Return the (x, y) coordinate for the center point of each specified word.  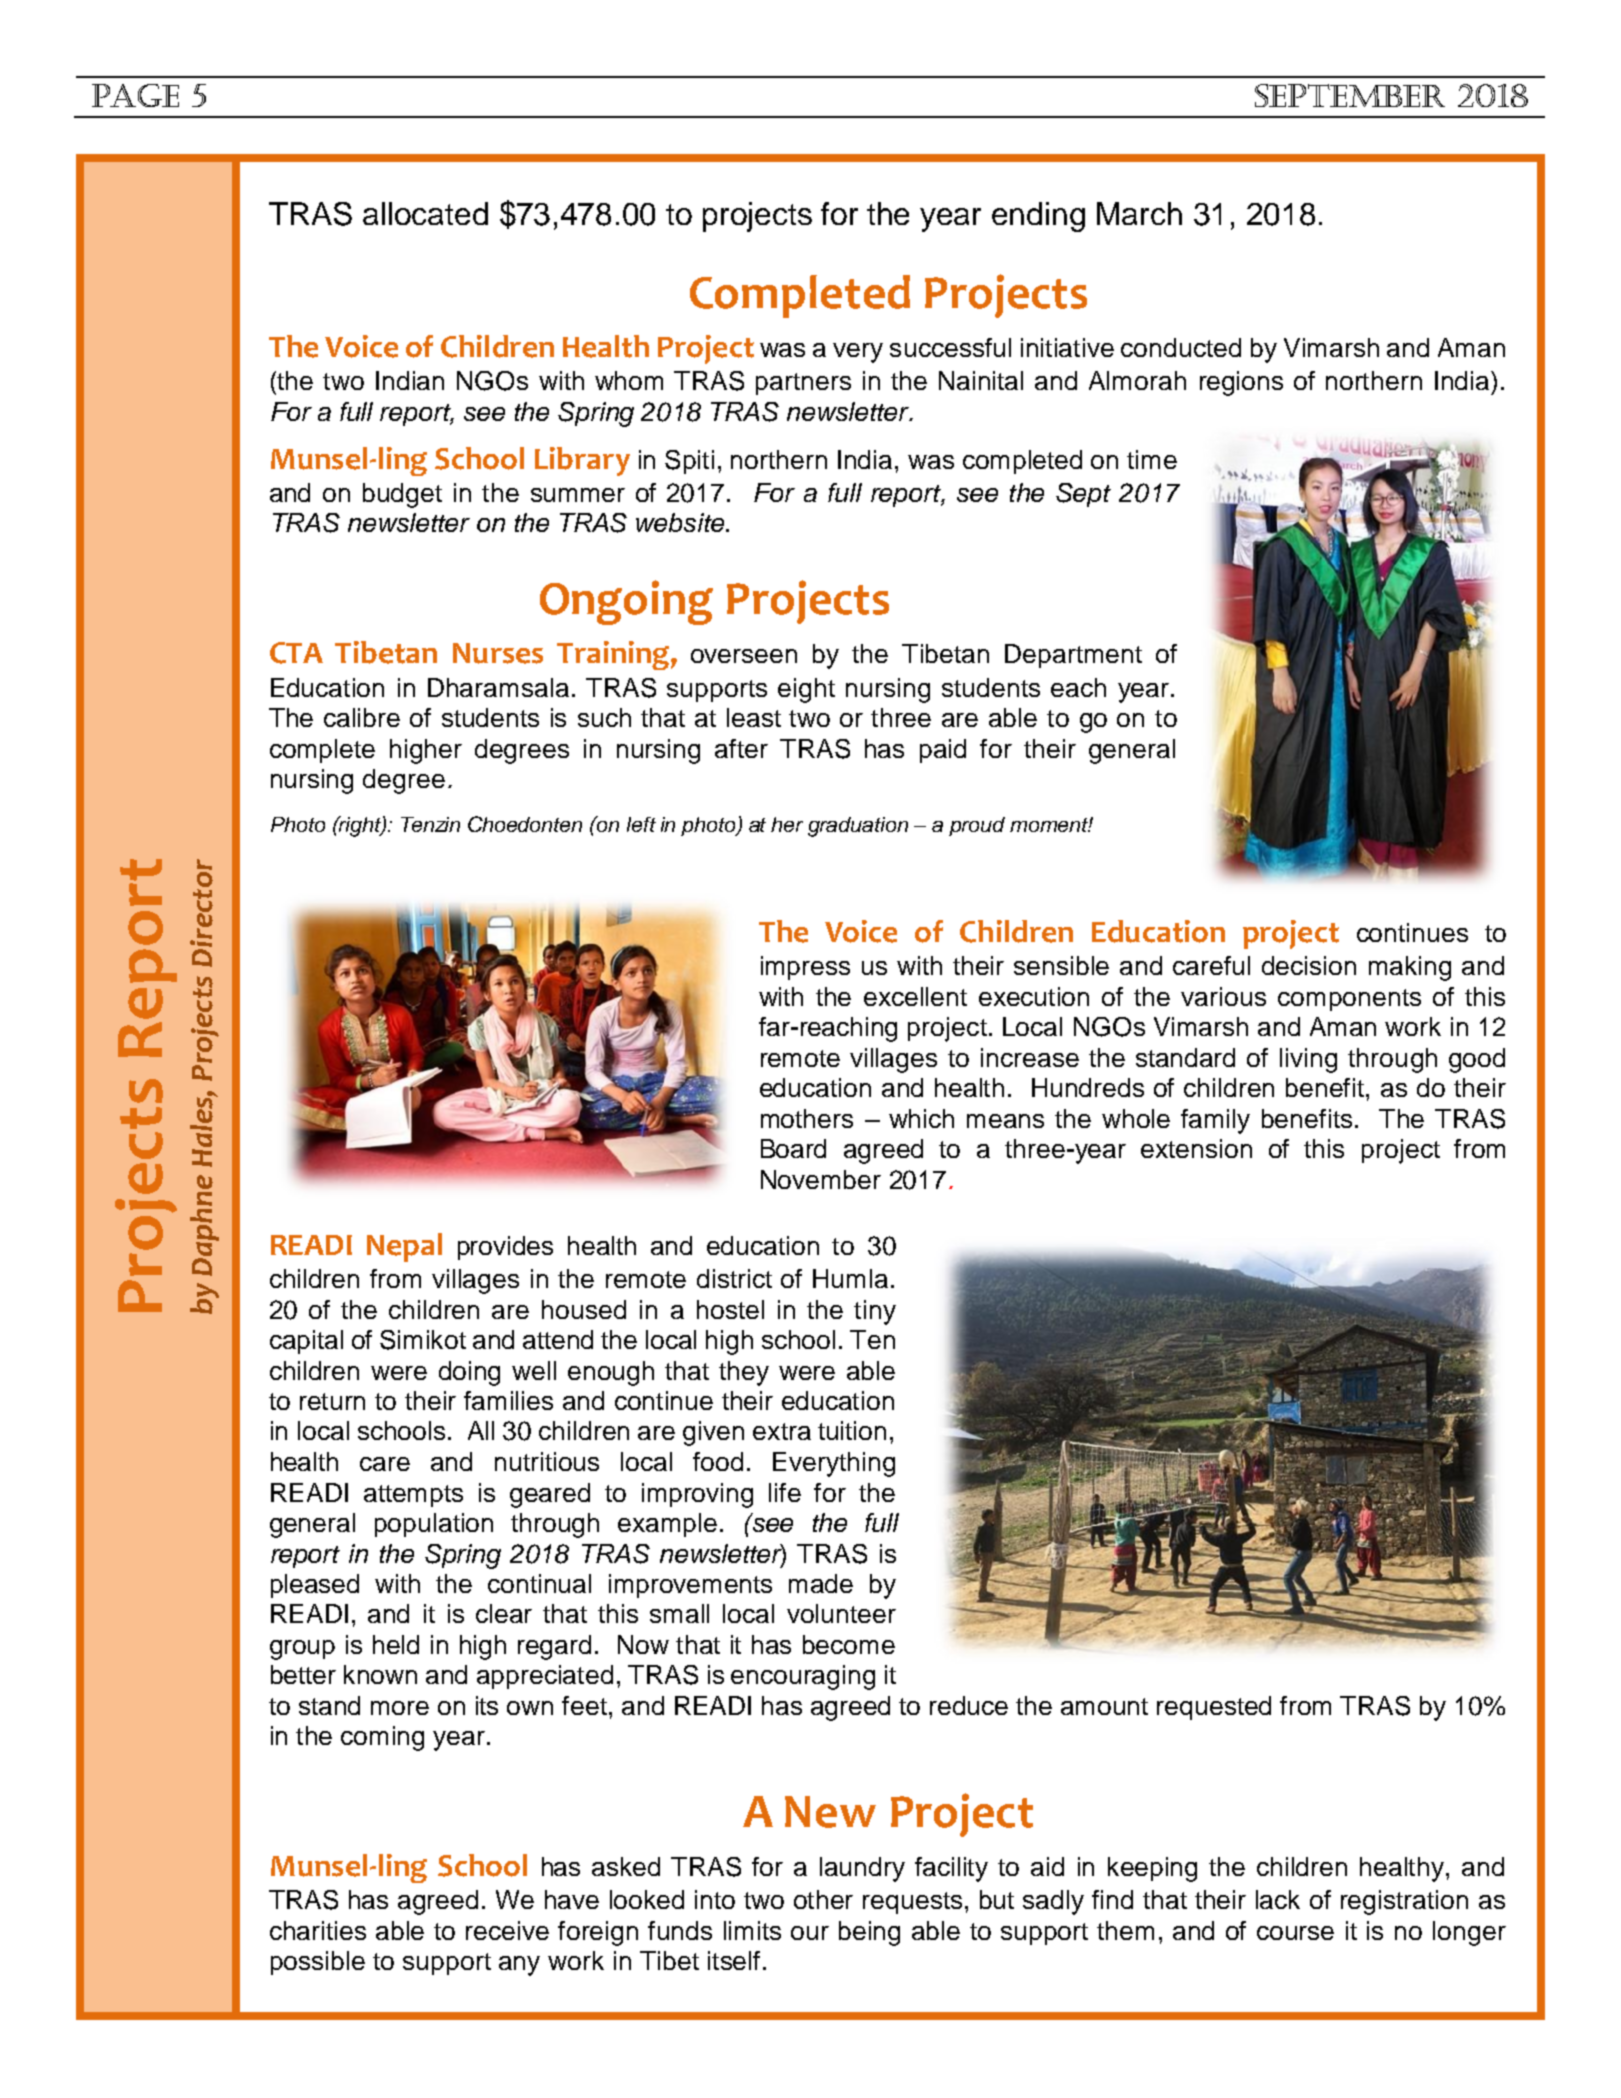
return (332, 1401)
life (785, 1492)
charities (318, 1930)
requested (1214, 1708)
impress (805, 968)
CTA (296, 653)
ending (1038, 217)
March (1139, 213)
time (1152, 459)
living (1308, 1060)
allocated (425, 213)
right (360, 826)
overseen (744, 656)
